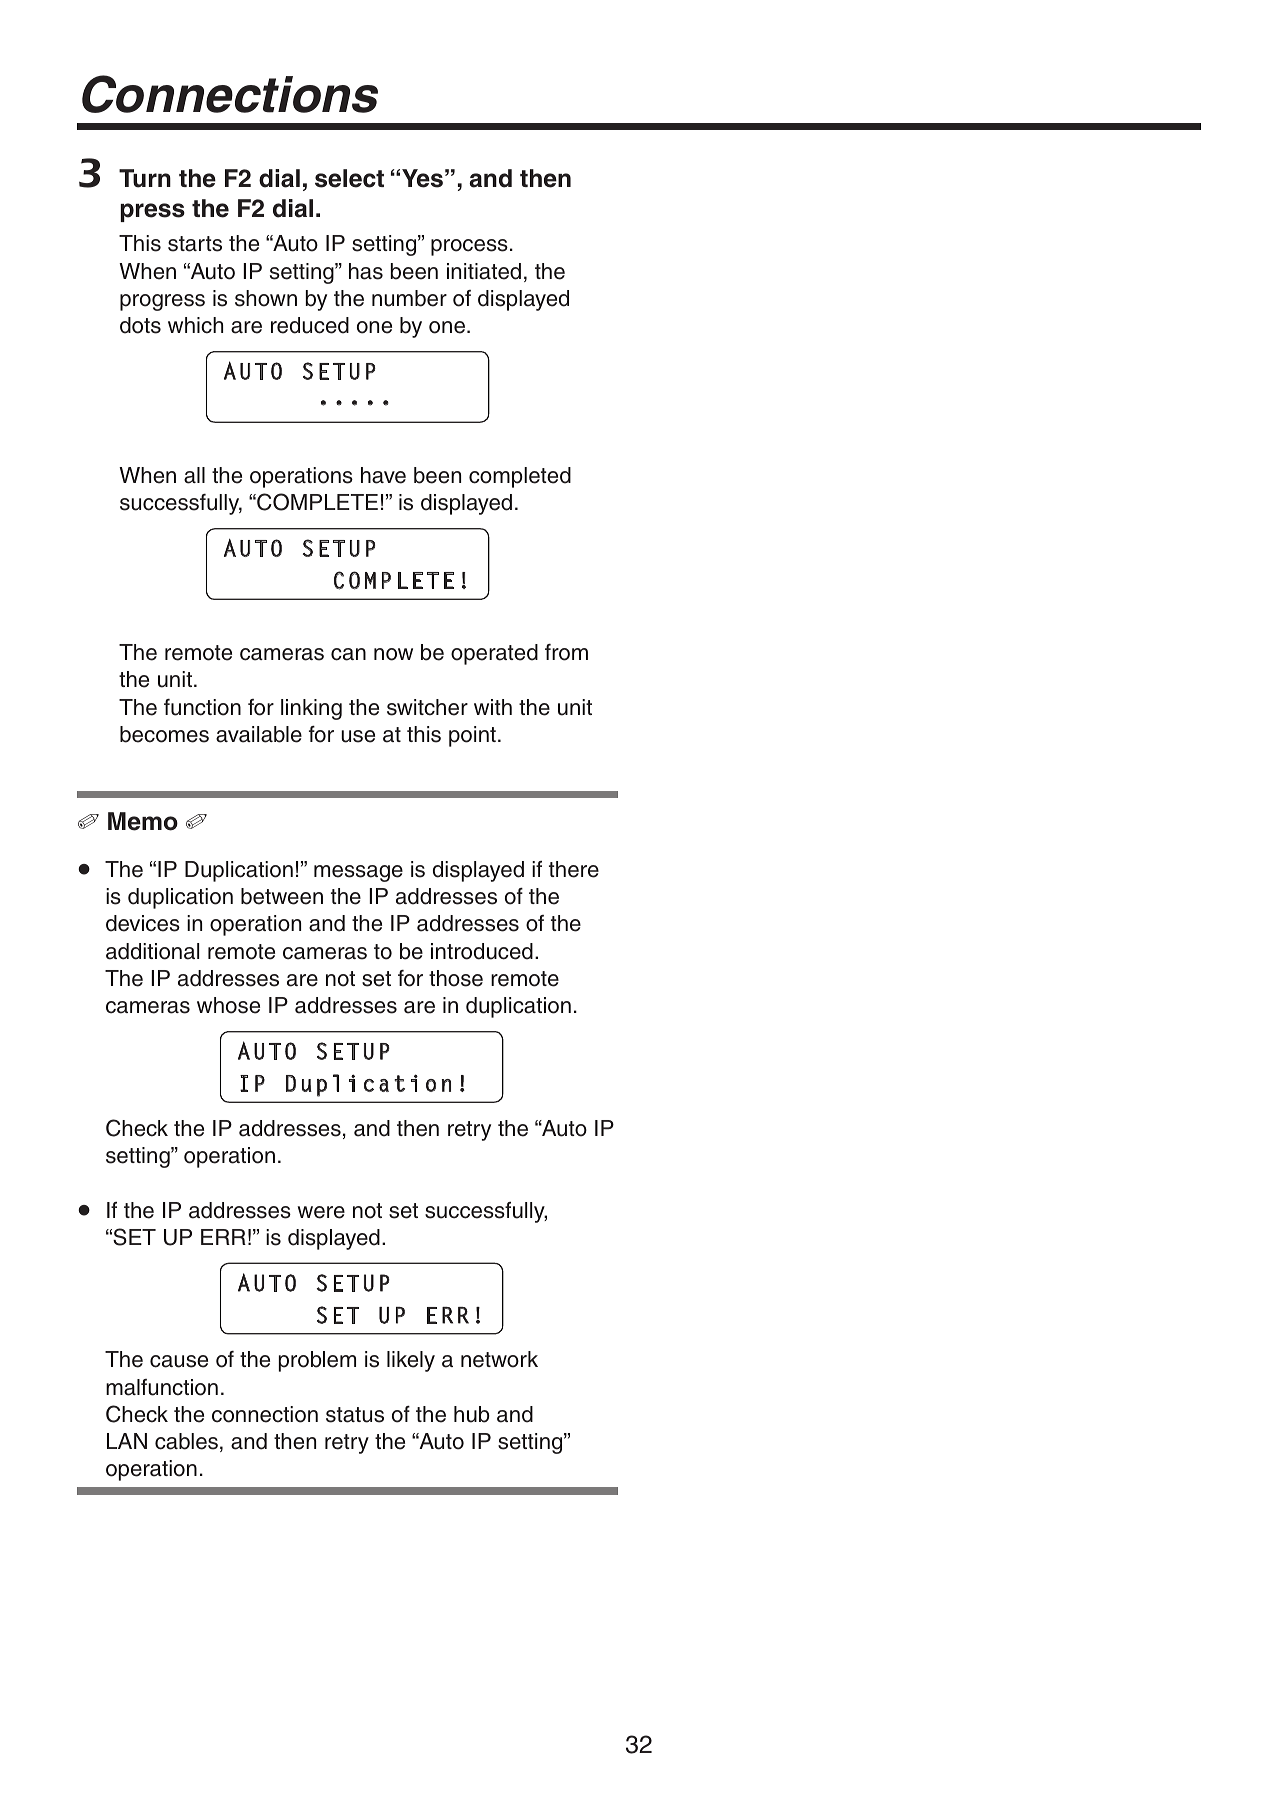 This document has height=1805, width=1278. Describe the element at coordinates (355, 1415) in the document. I see `status` at that location.
